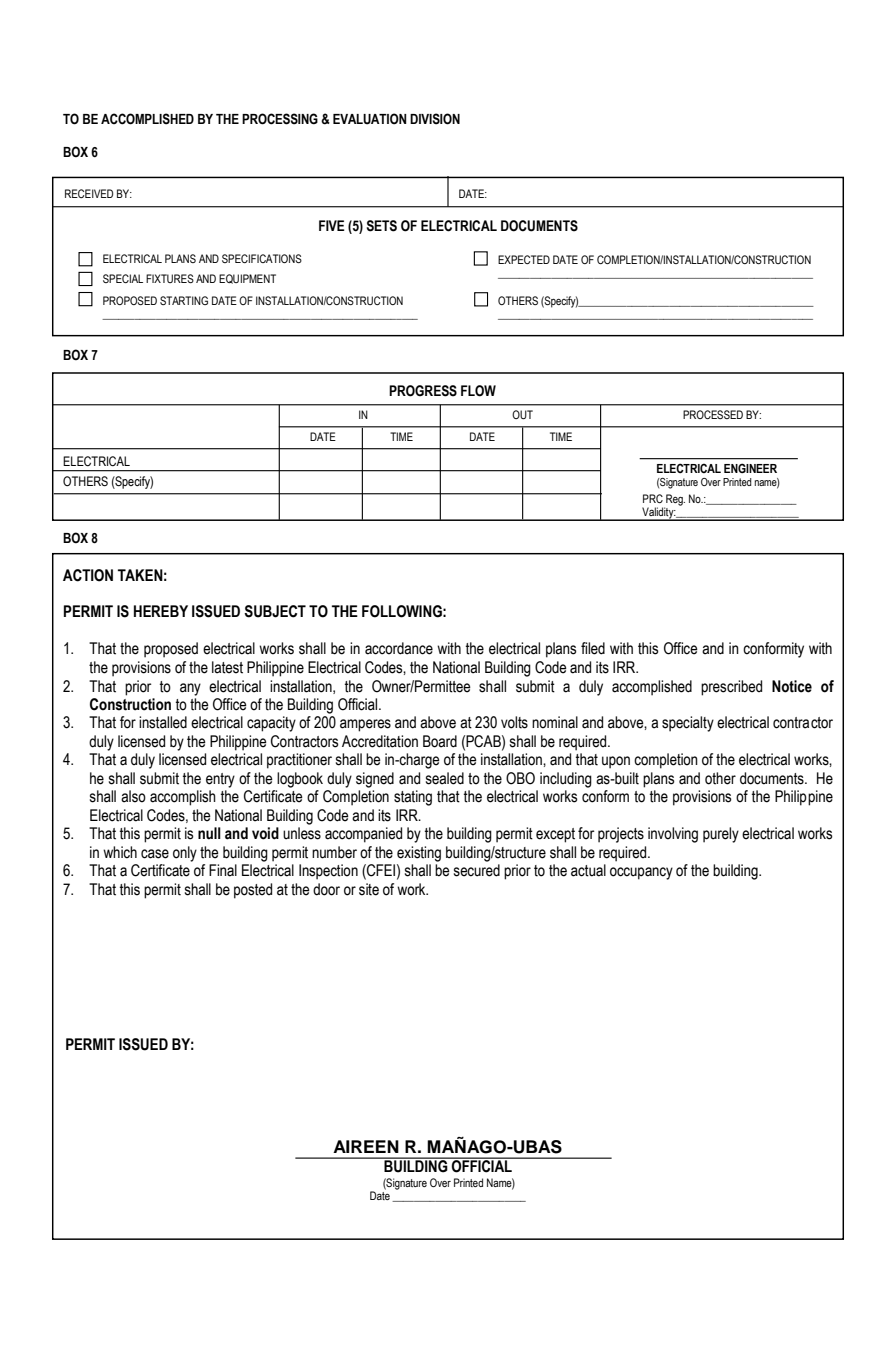 This document has width=896, height=1371. What do you see at coordinates (280, 119) in the document?
I see `PROCESSING` at bounding box center [280, 119].
